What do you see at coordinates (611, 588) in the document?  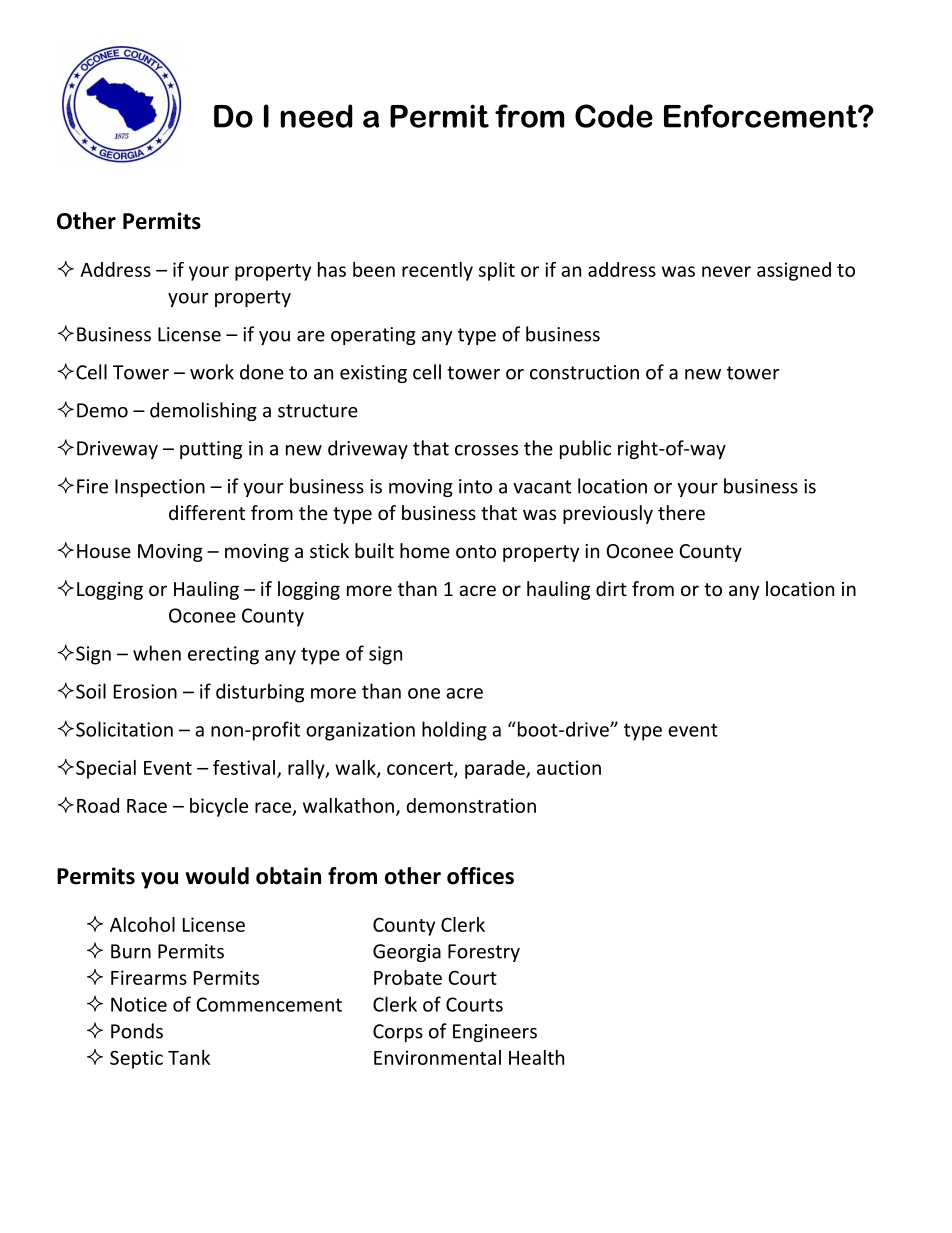 I see `dirt` at bounding box center [611, 588].
